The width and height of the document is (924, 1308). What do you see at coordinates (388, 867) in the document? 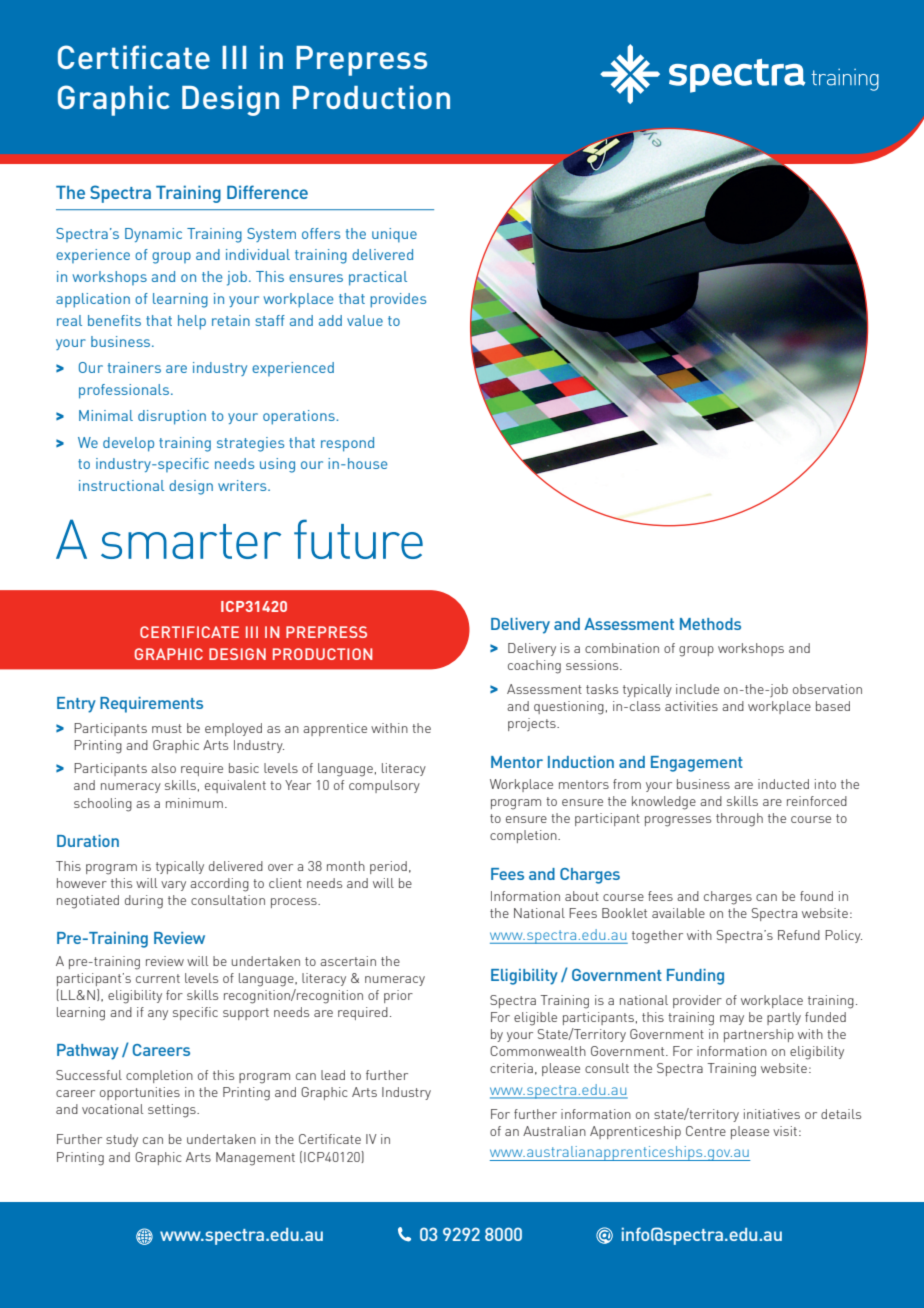
I see `period` at bounding box center [388, 867].
